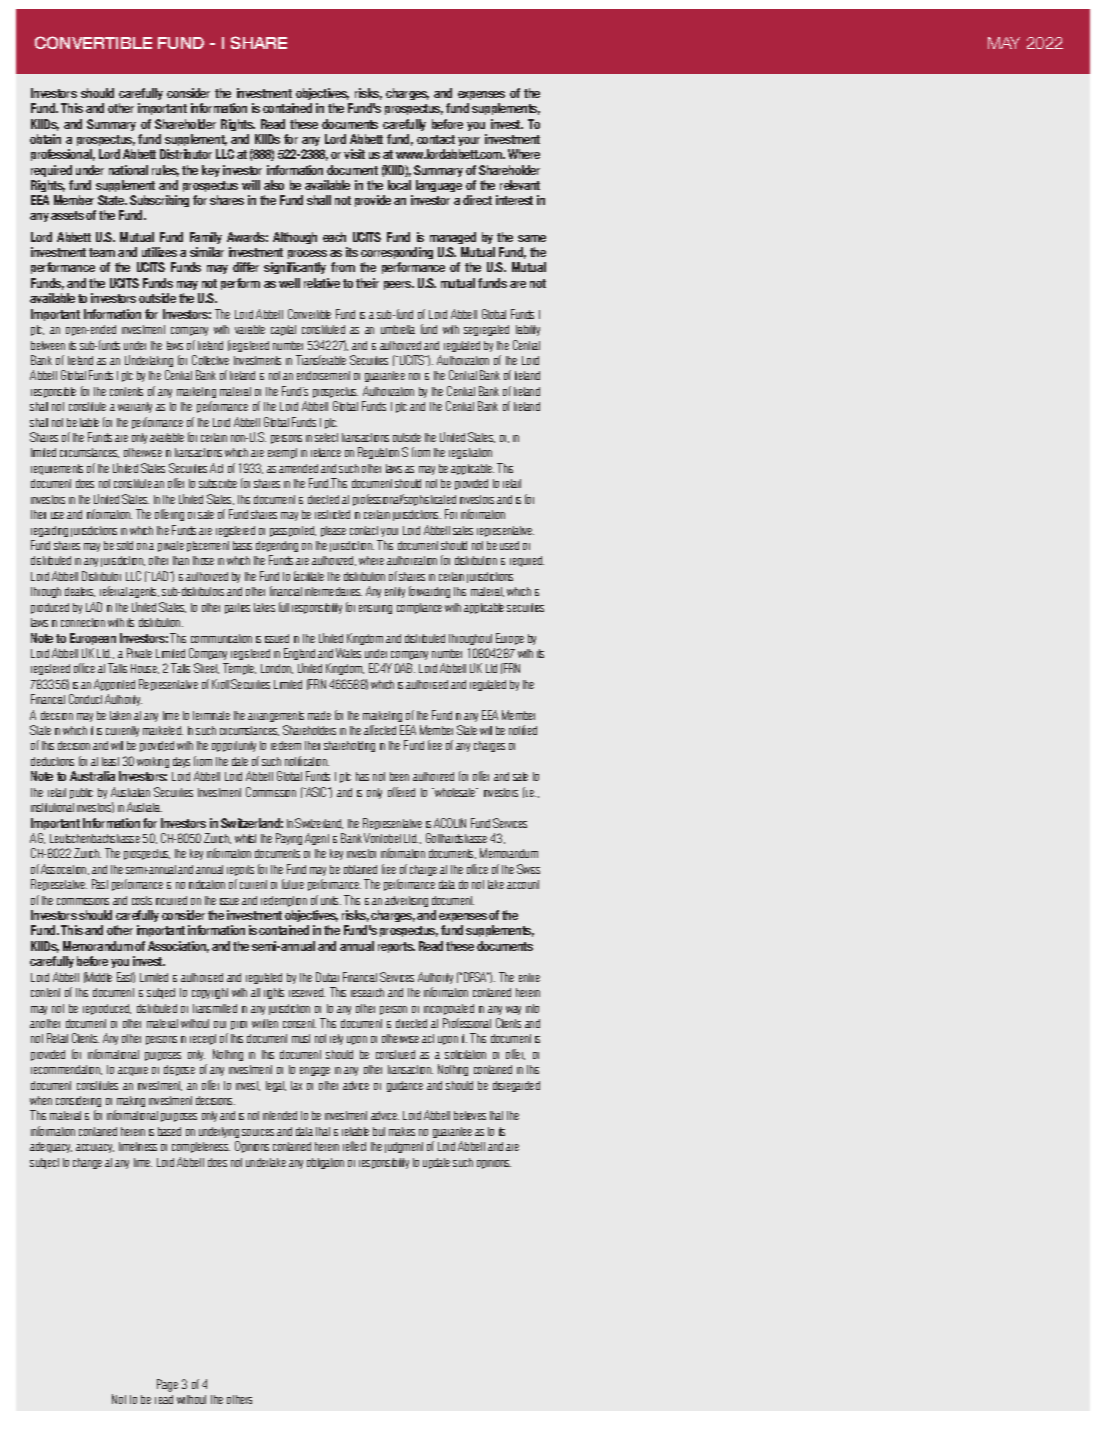  I want to click on redeem, so click(286, 745).
